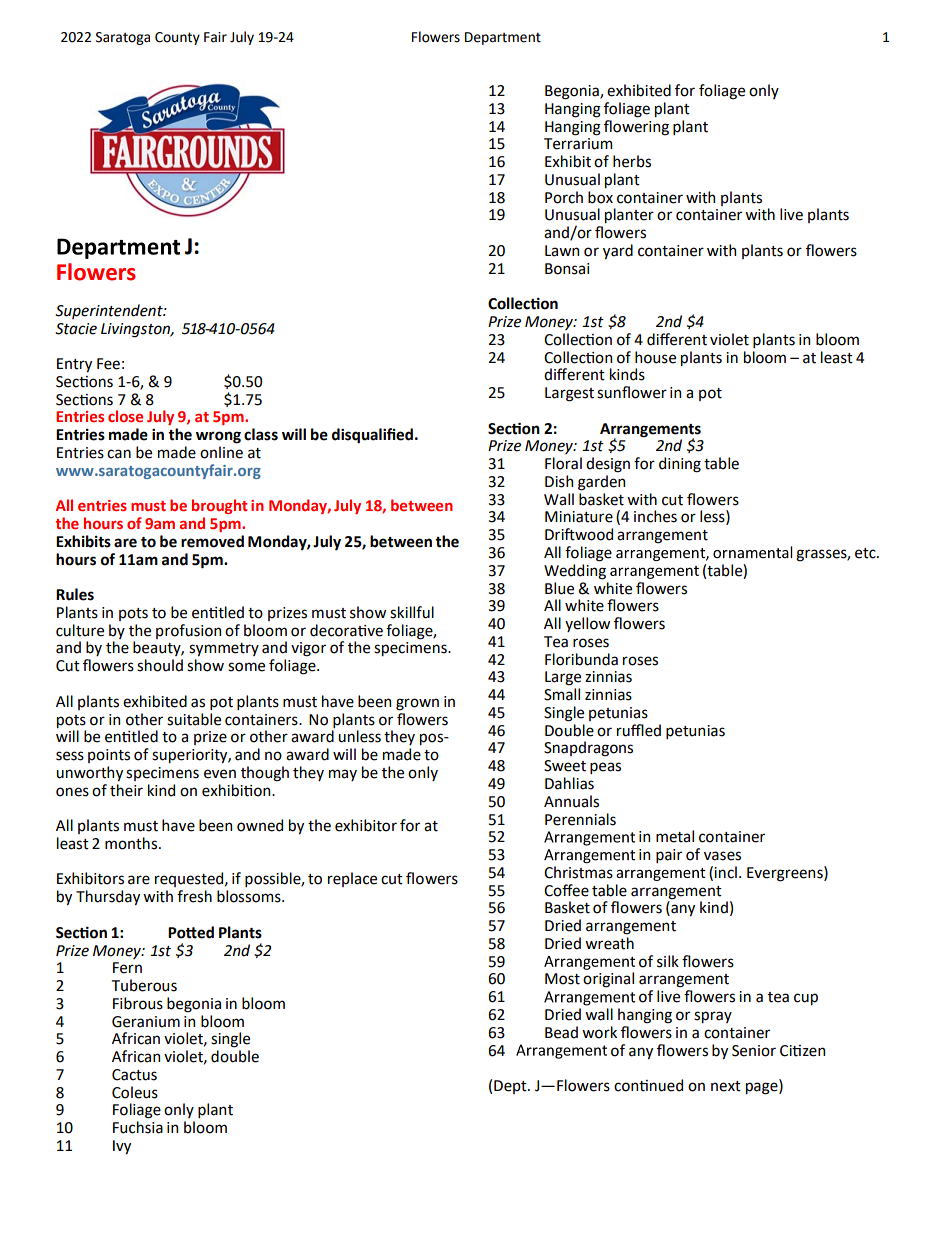 The width and height of the document is (952, 1233). I want to click on herbs, so click(632, 161).
